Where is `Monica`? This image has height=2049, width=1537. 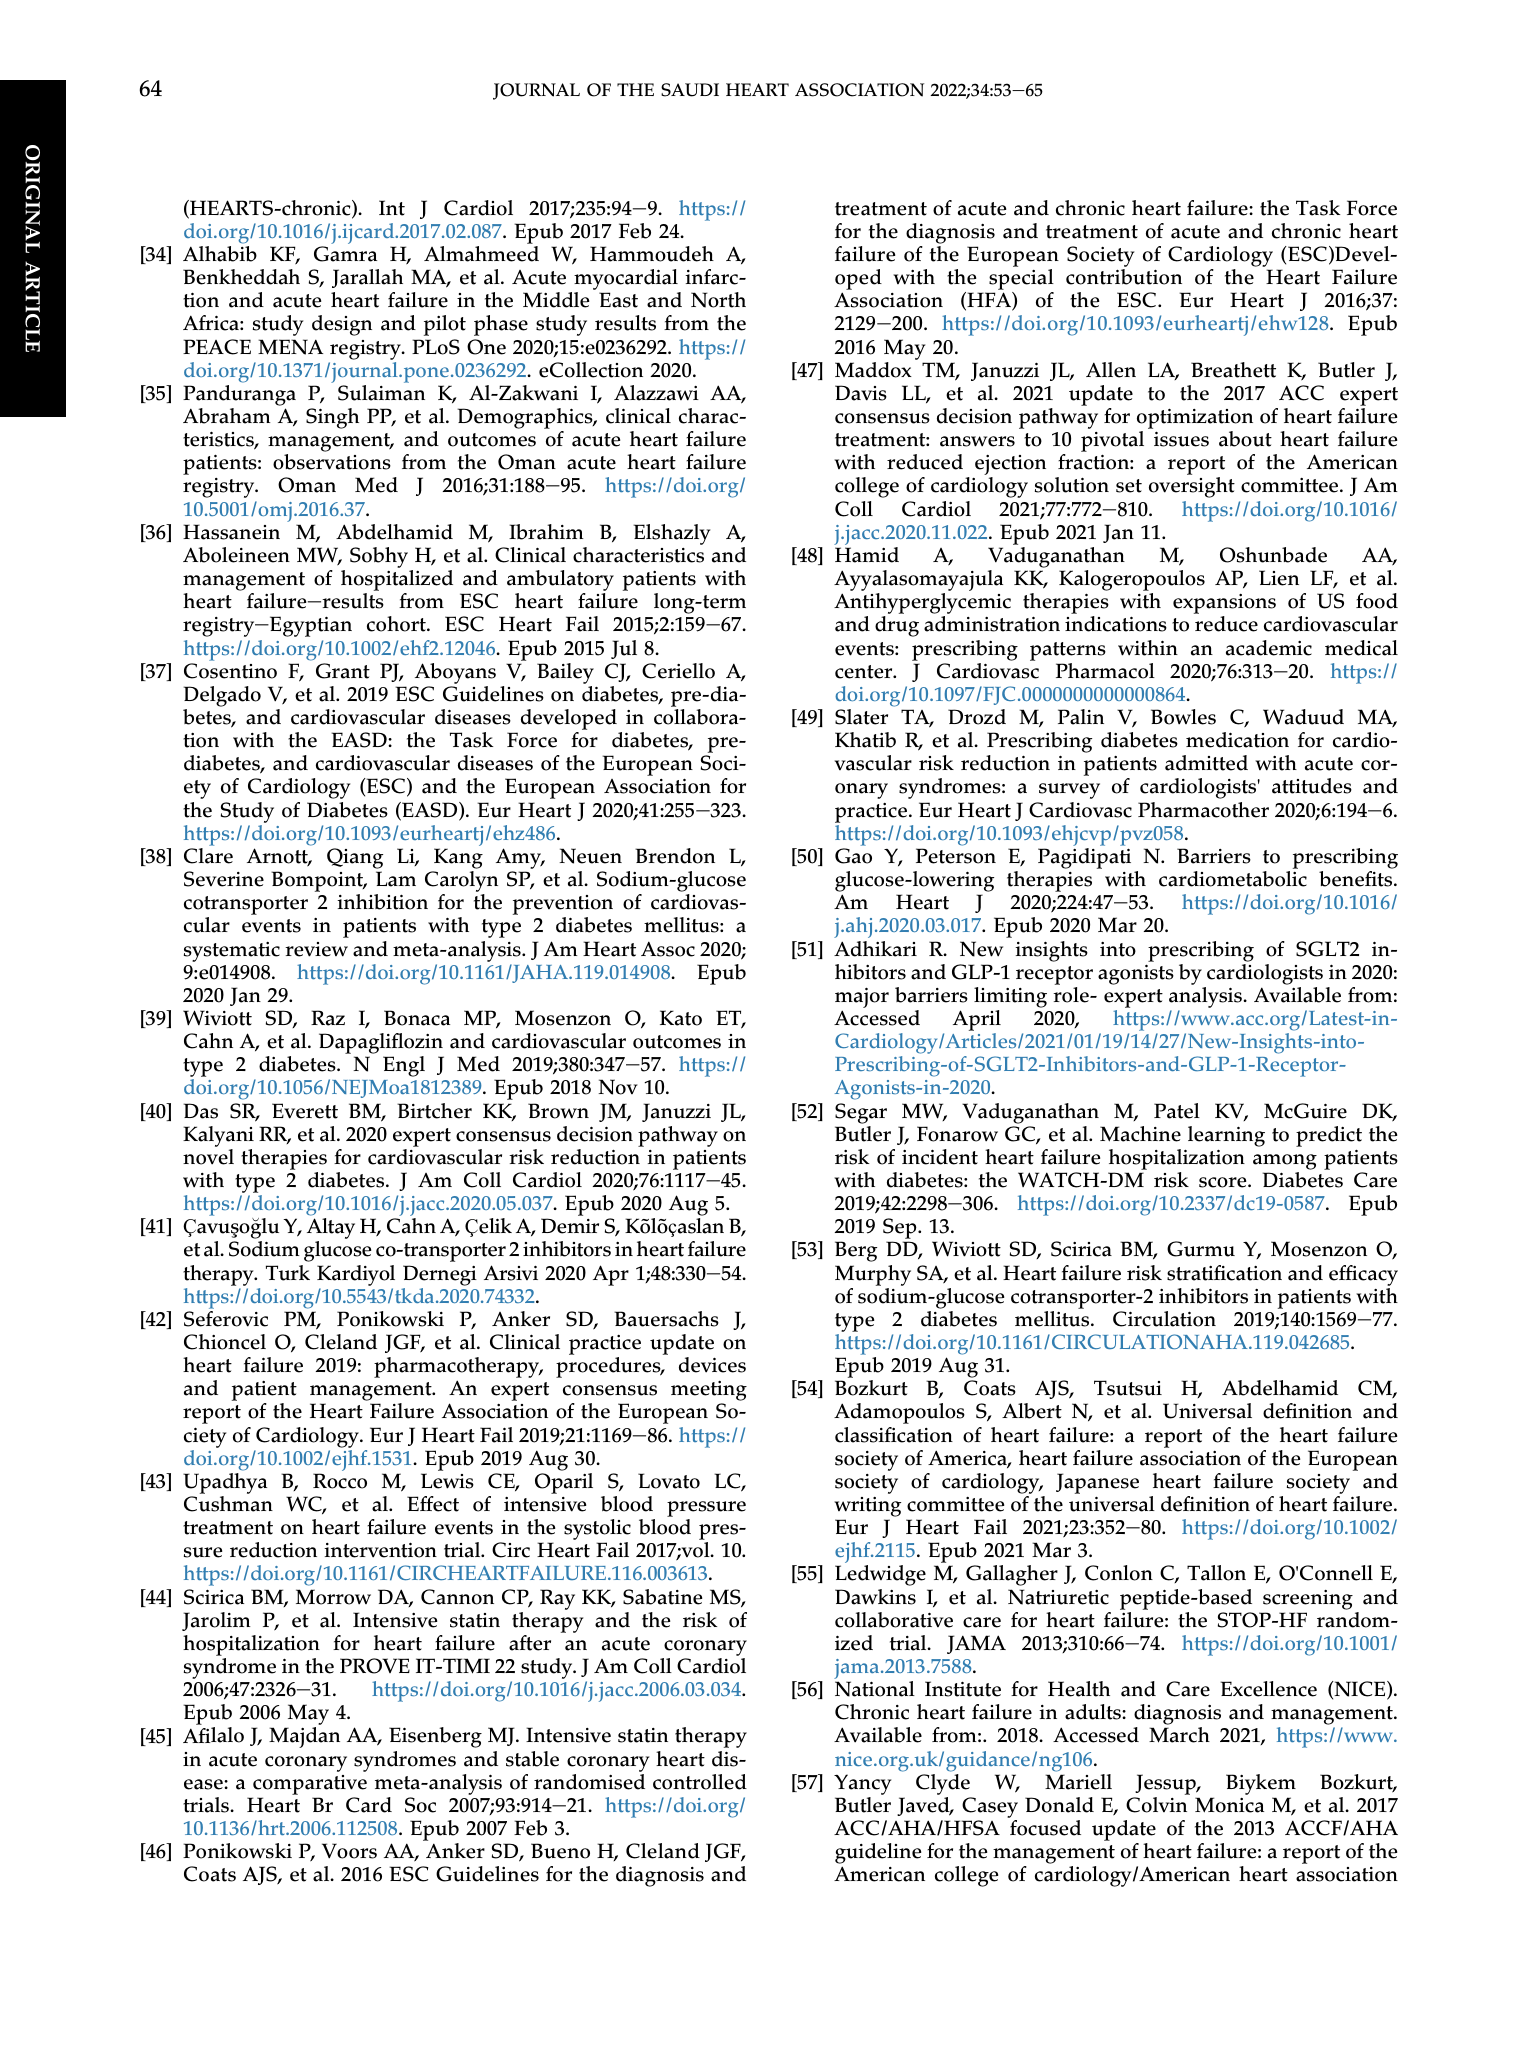
Monica is located at coordinates (1229, 1805).
